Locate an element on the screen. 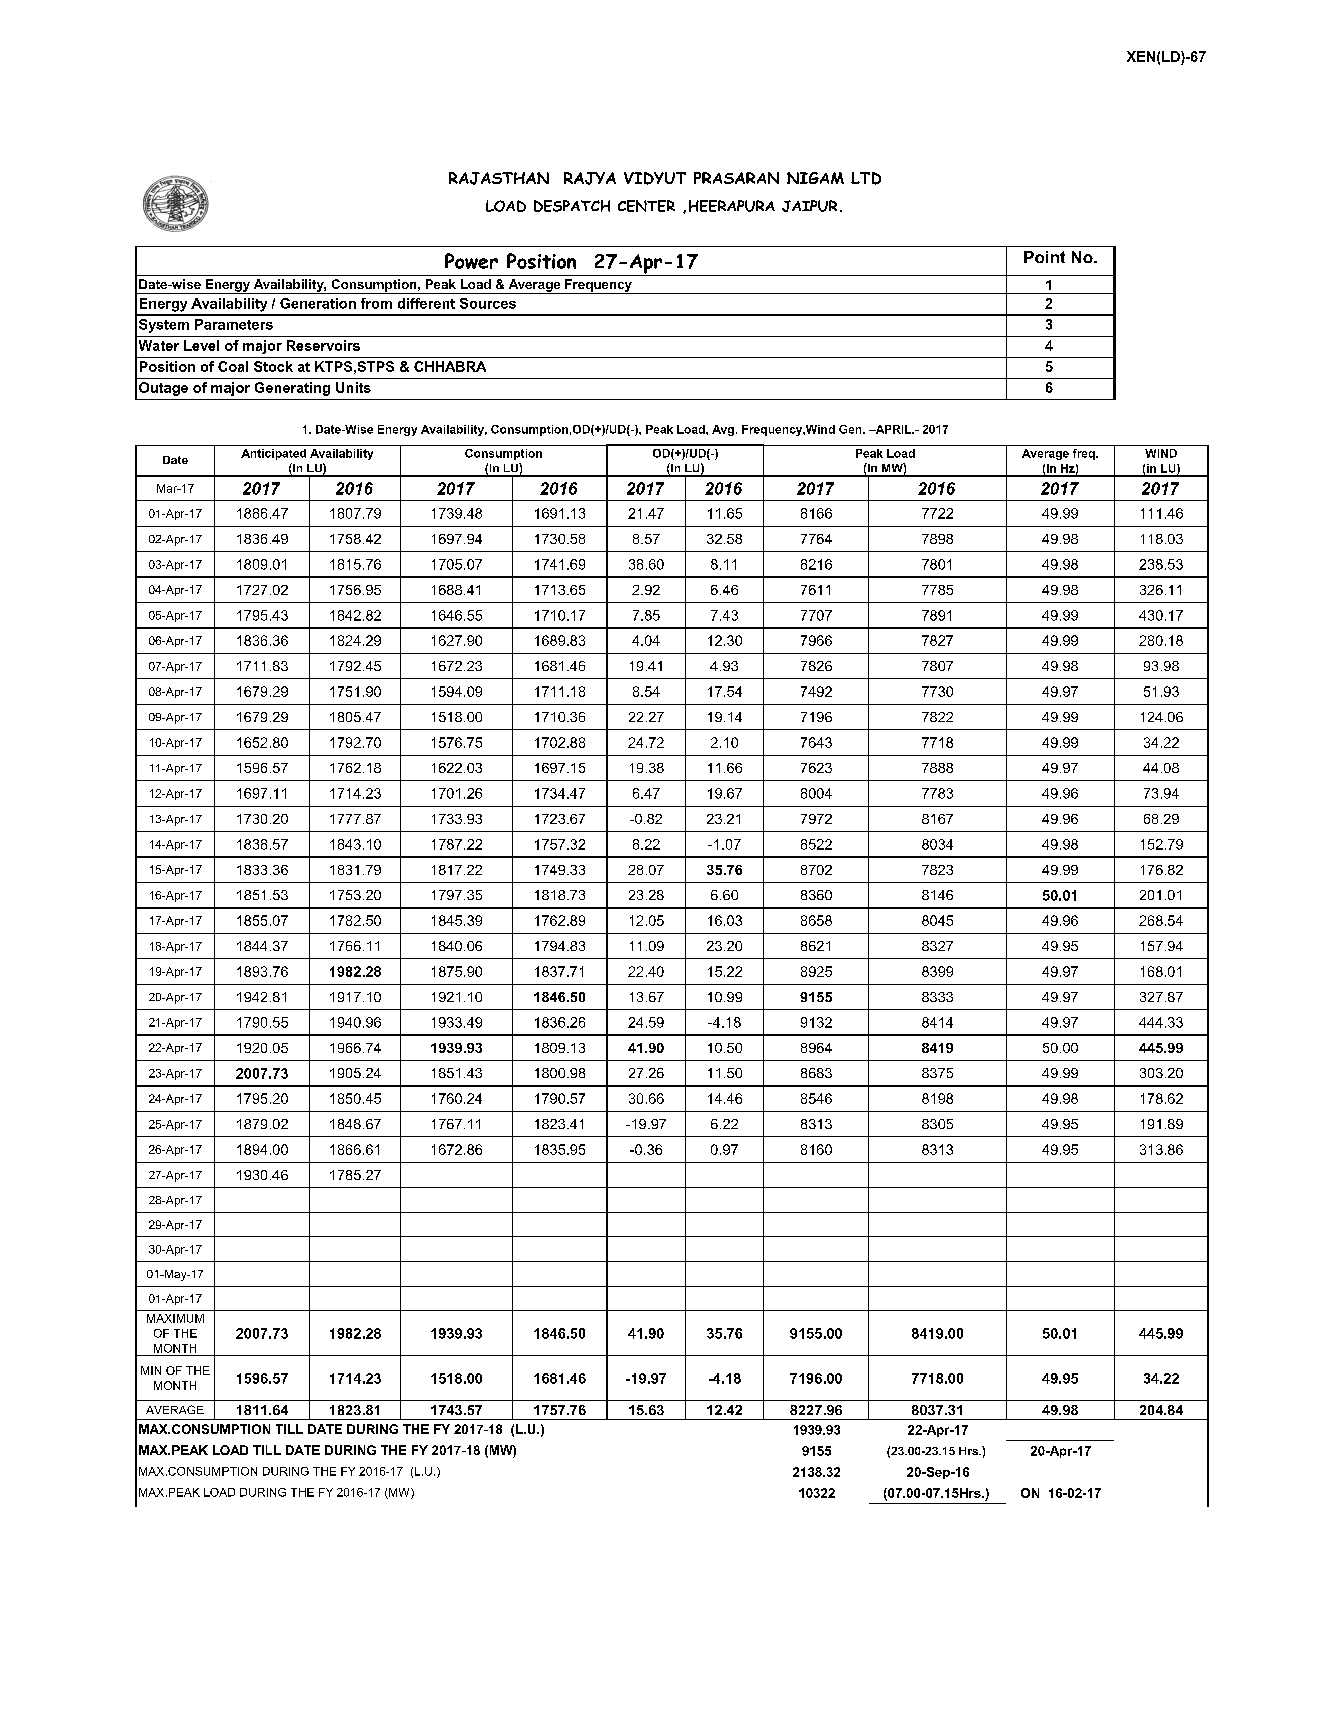 This screenshot has height=1714, width=1324. Generation is located at coordinates (318, 303).
